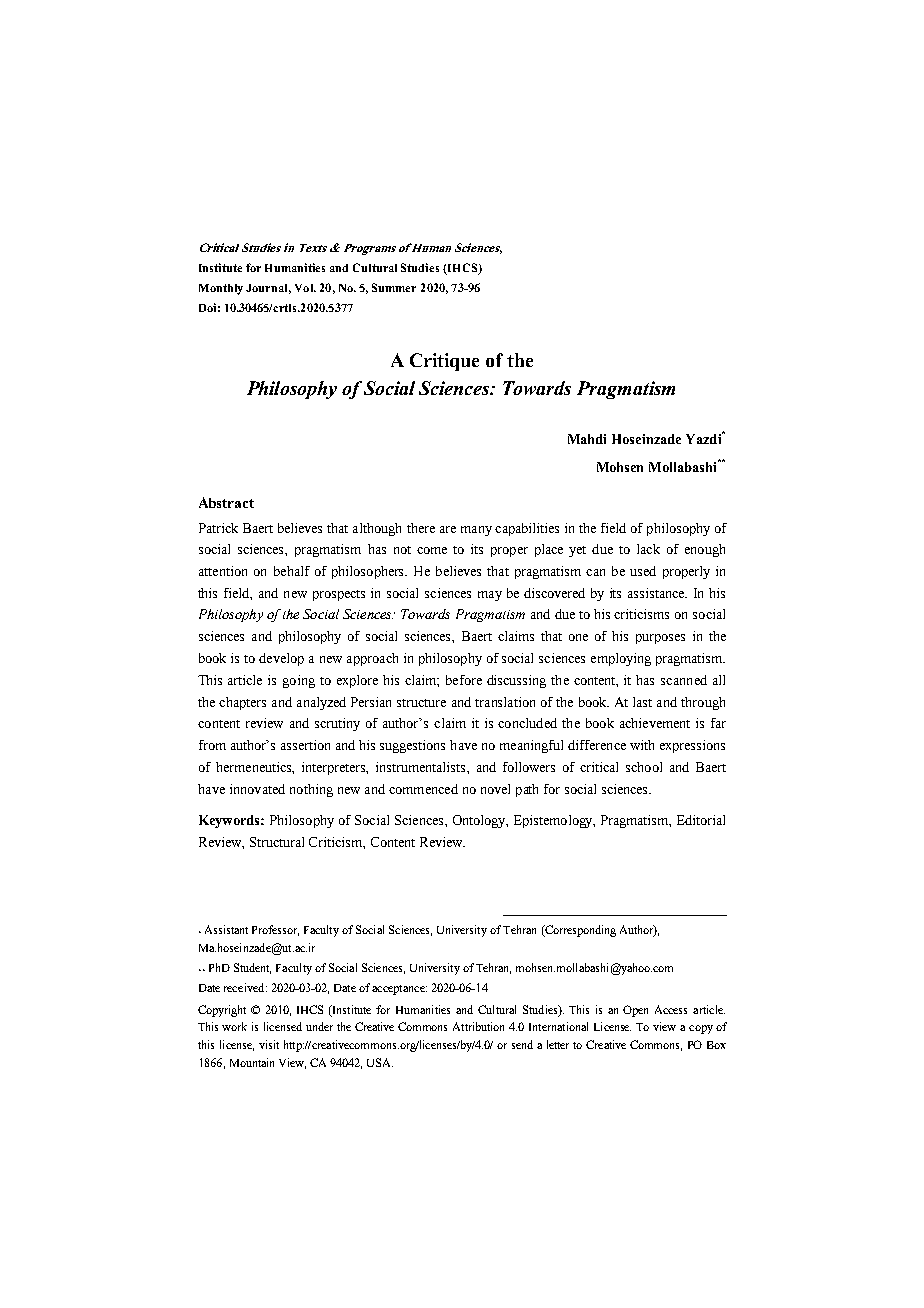  What do you see at coordinates (269, 1044) in the screenshot?
I see `visit` at bounding box center [269, 1044].
